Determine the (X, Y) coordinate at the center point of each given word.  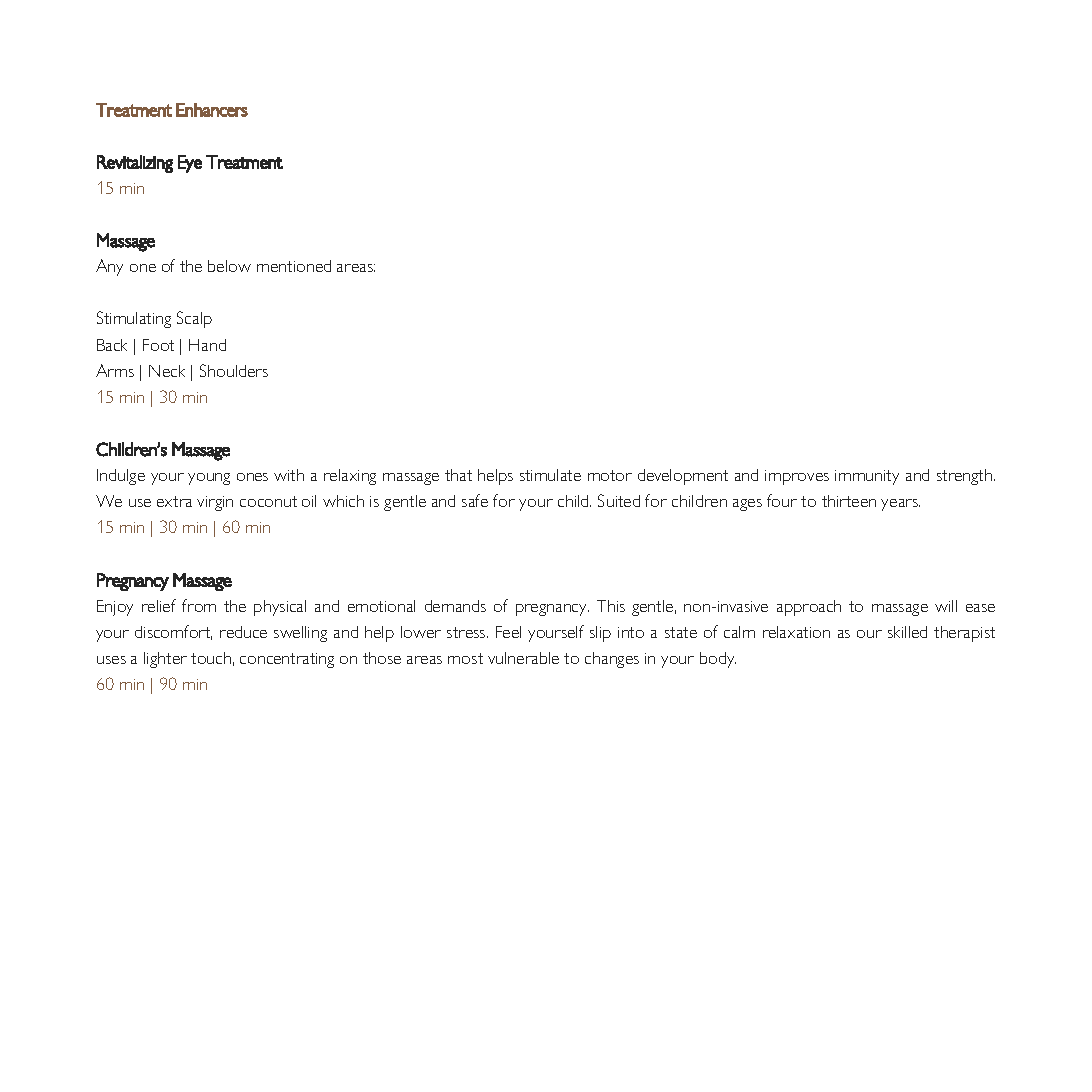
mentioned (294, 266)
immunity (867, 477)
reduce (243, 632)
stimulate (550, 475)
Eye (190, 164)
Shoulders (234, 370)
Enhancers (212, 110)
